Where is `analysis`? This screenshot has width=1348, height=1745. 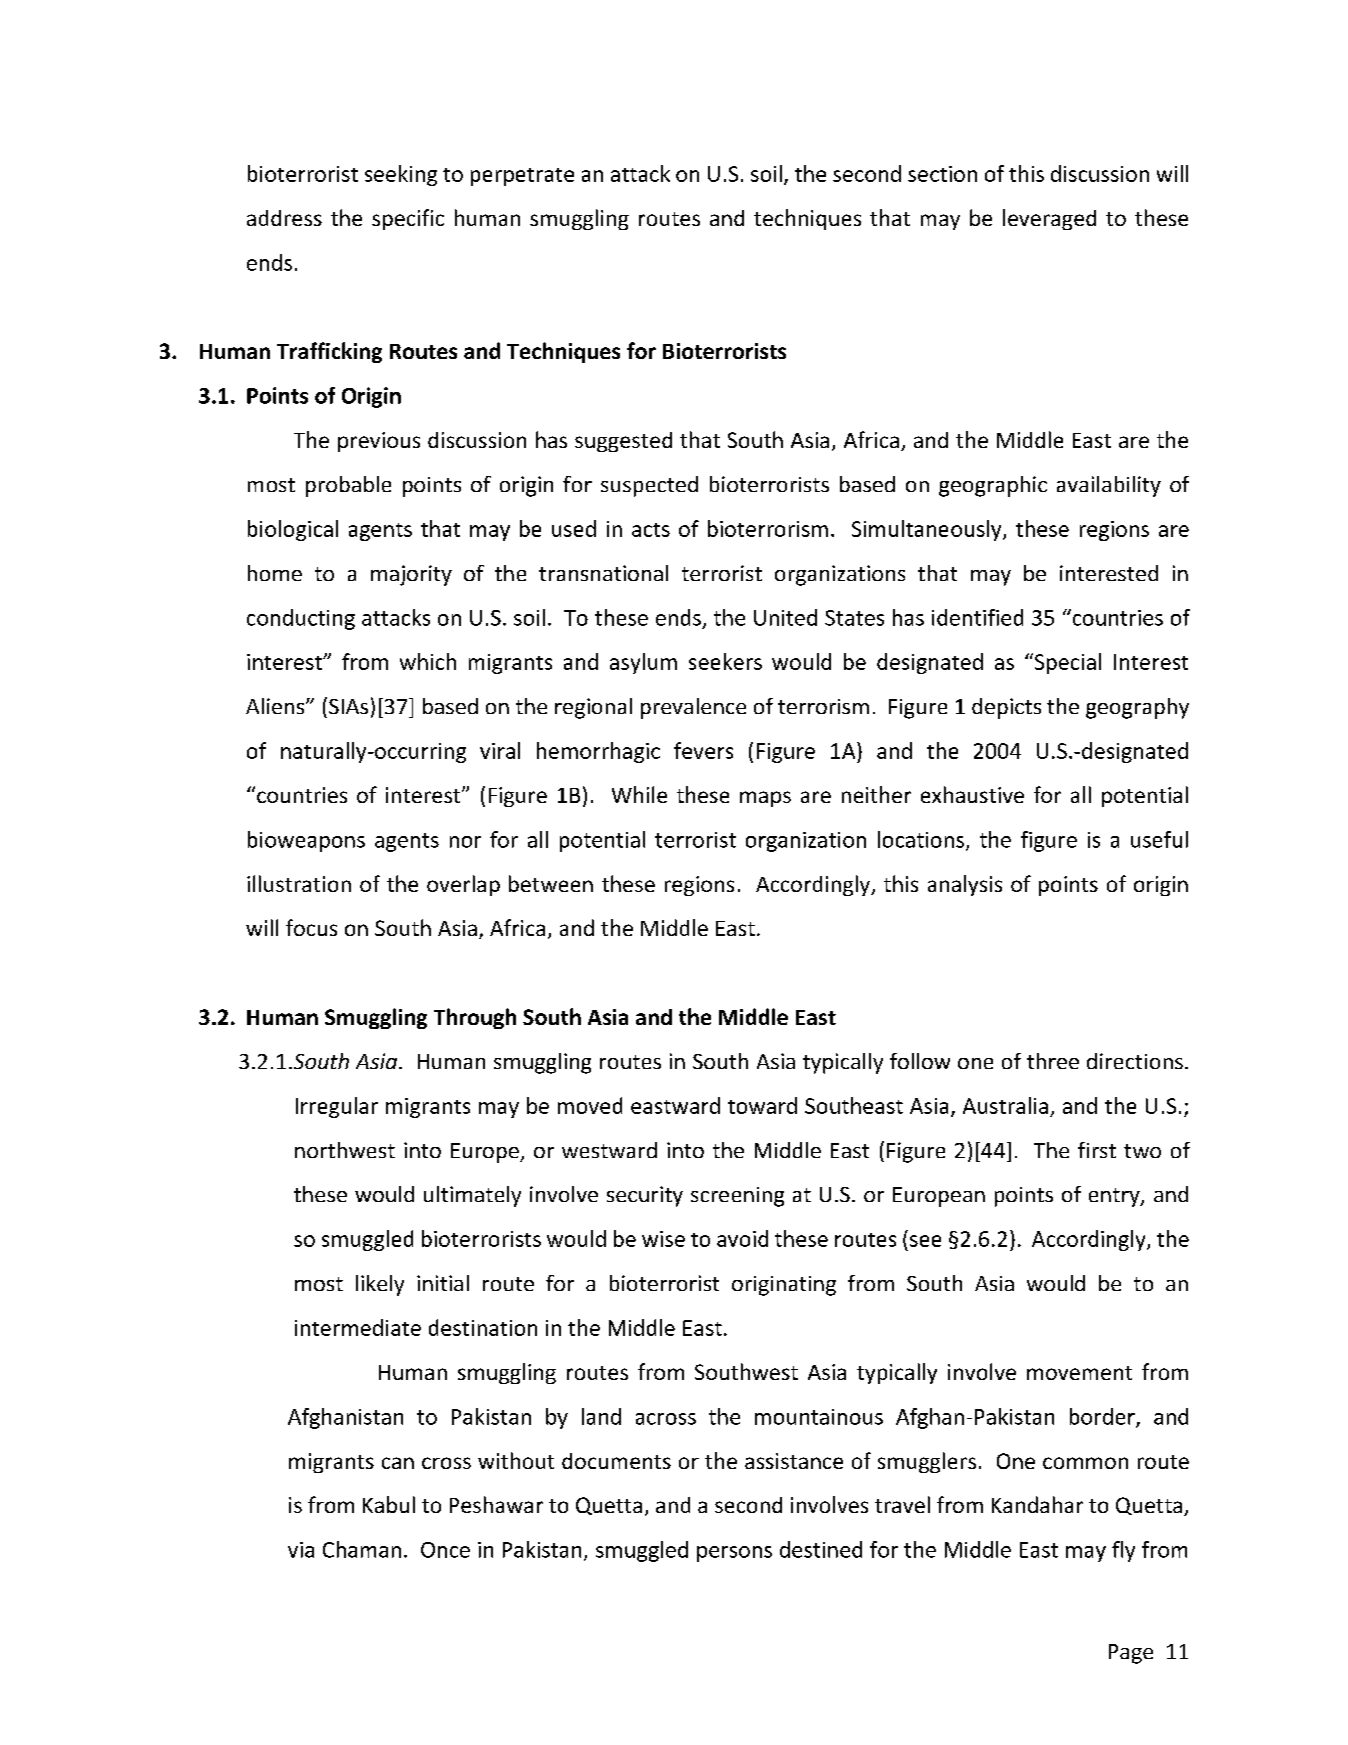 analysis is located at coordinates (965, 885).
